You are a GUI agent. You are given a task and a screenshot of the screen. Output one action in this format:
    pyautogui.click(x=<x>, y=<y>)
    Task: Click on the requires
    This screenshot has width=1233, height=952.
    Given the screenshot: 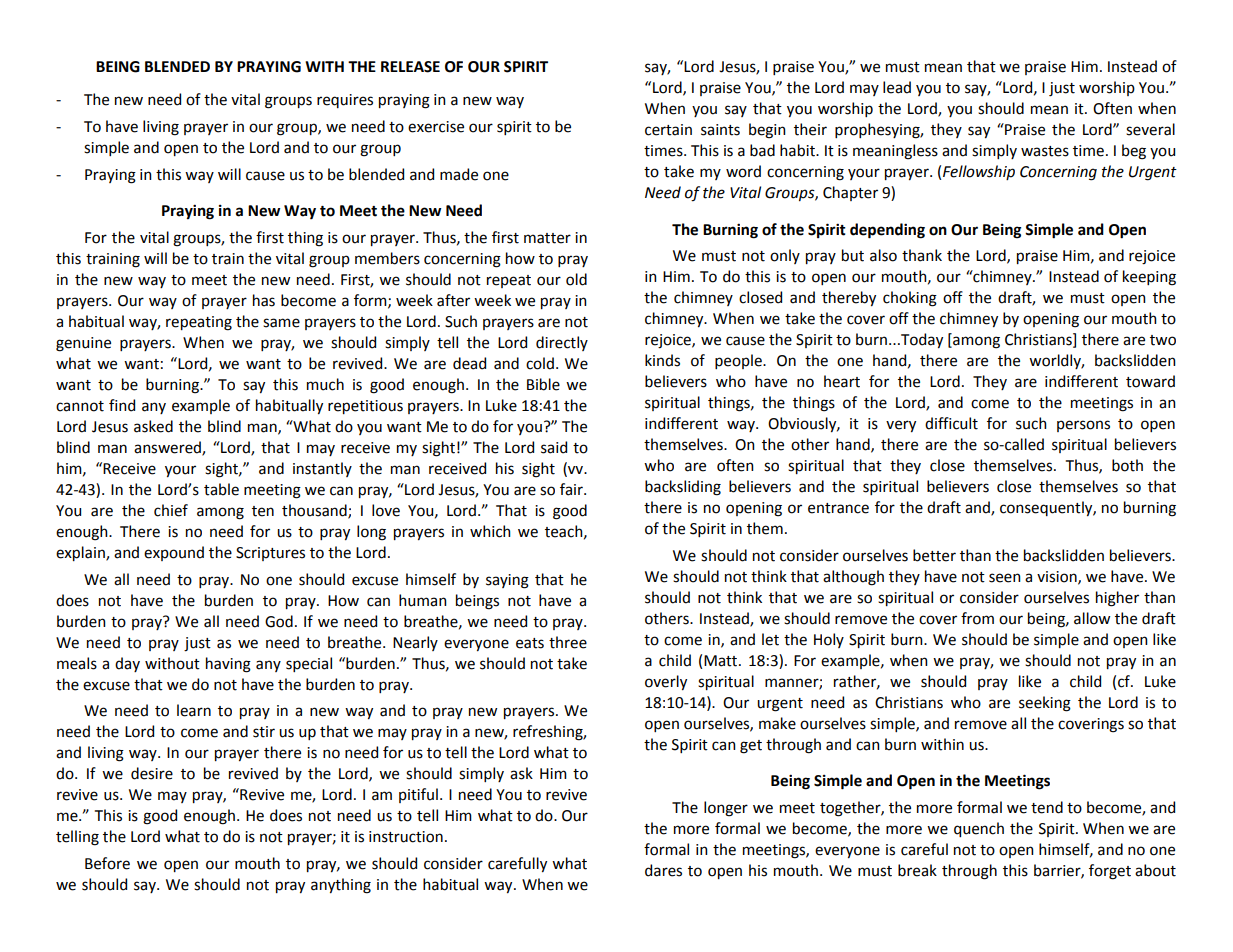 What is the action you would take?
    pyautogui.click(x=345, y=101)
